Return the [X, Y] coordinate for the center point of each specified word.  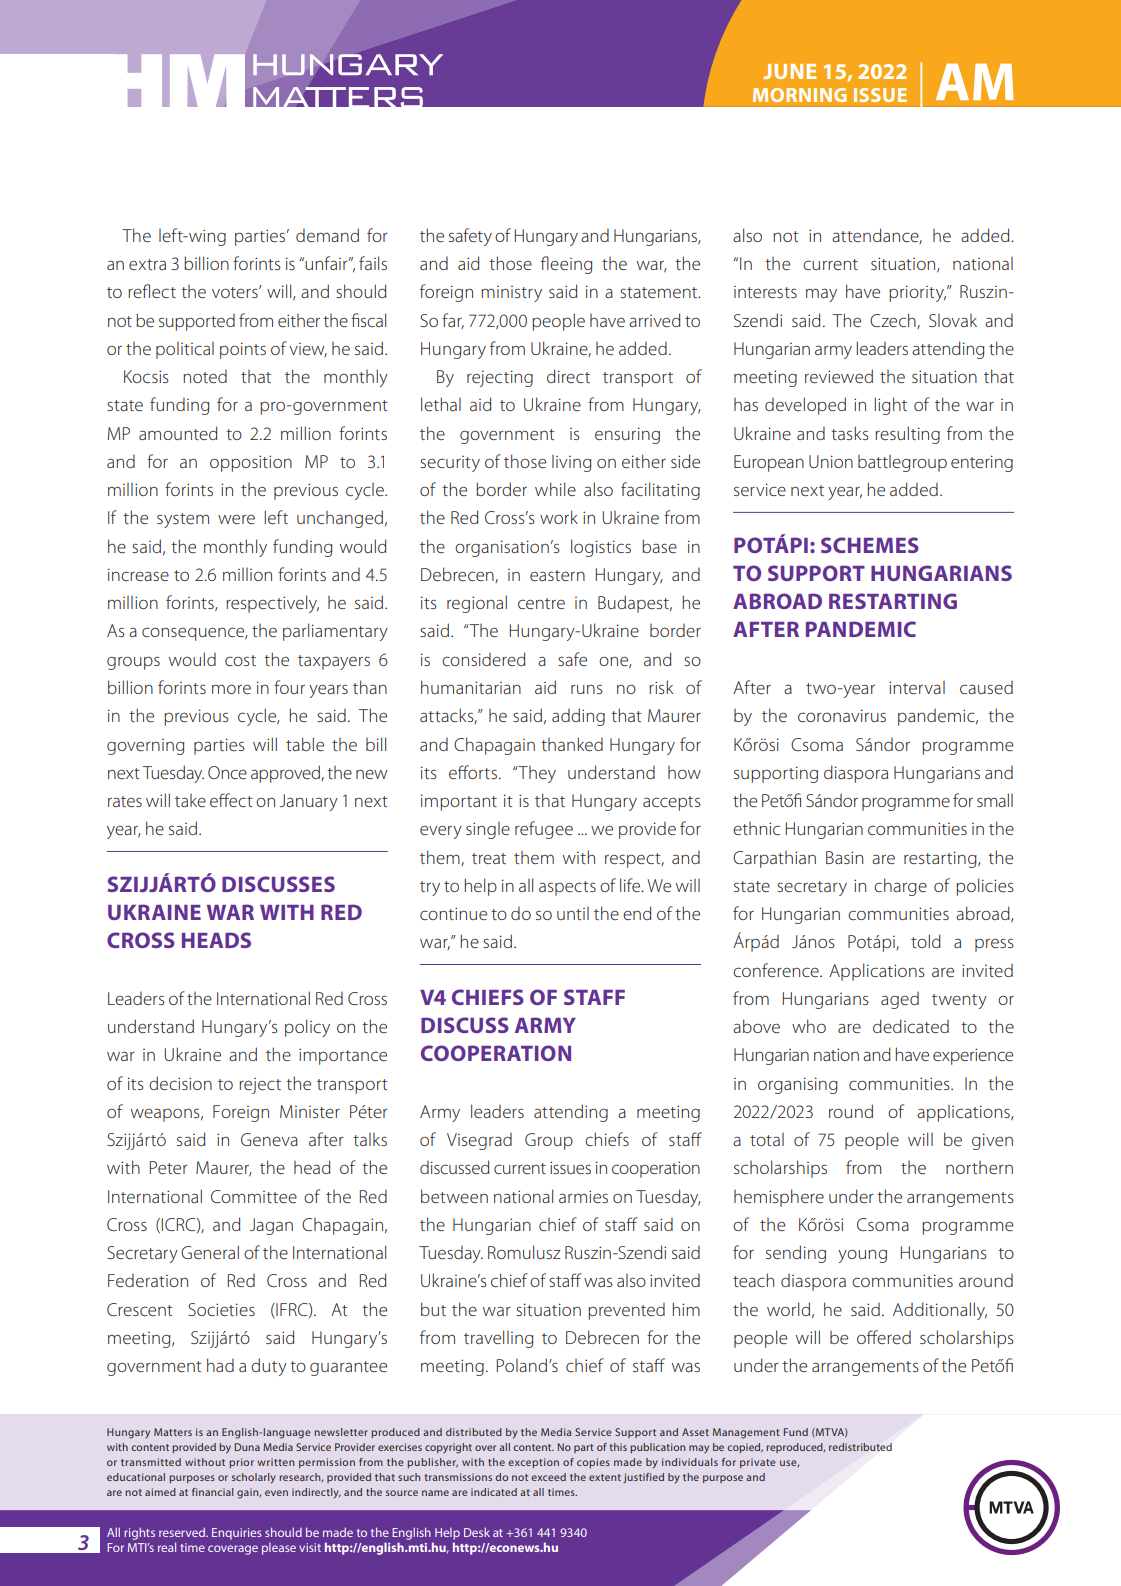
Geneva [269, 1139]
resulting [907, 435]
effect [231, 800]
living [572, 463]
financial [212, 1492]
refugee [544, 830]
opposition [251, 463]
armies [583, 1196]
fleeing [567, 265]
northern [979, 1167]
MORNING [800, 95]
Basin [844, 857]
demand [327, 235]
